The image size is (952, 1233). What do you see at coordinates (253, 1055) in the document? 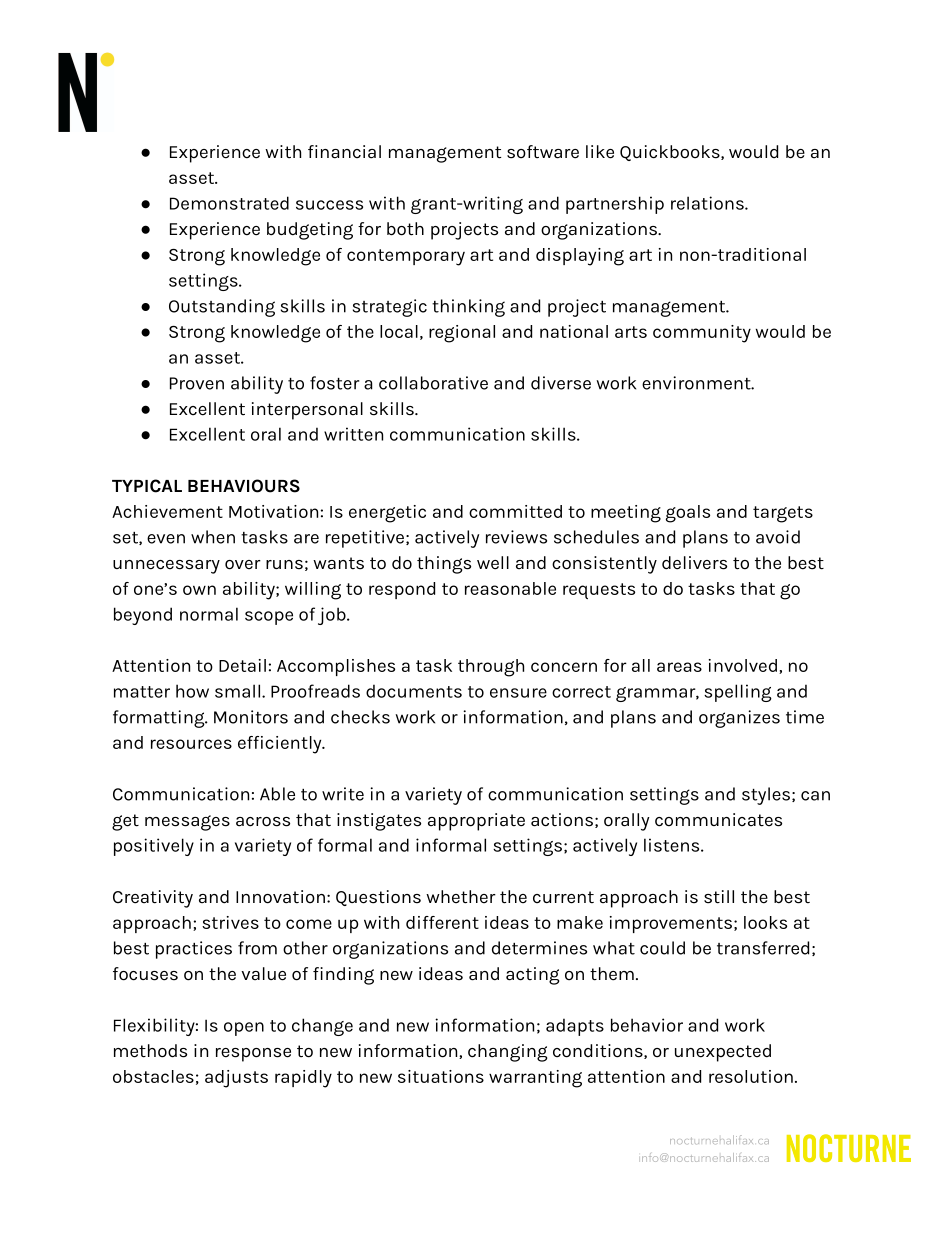
I see `response` at bounding box center [253, 1055].
